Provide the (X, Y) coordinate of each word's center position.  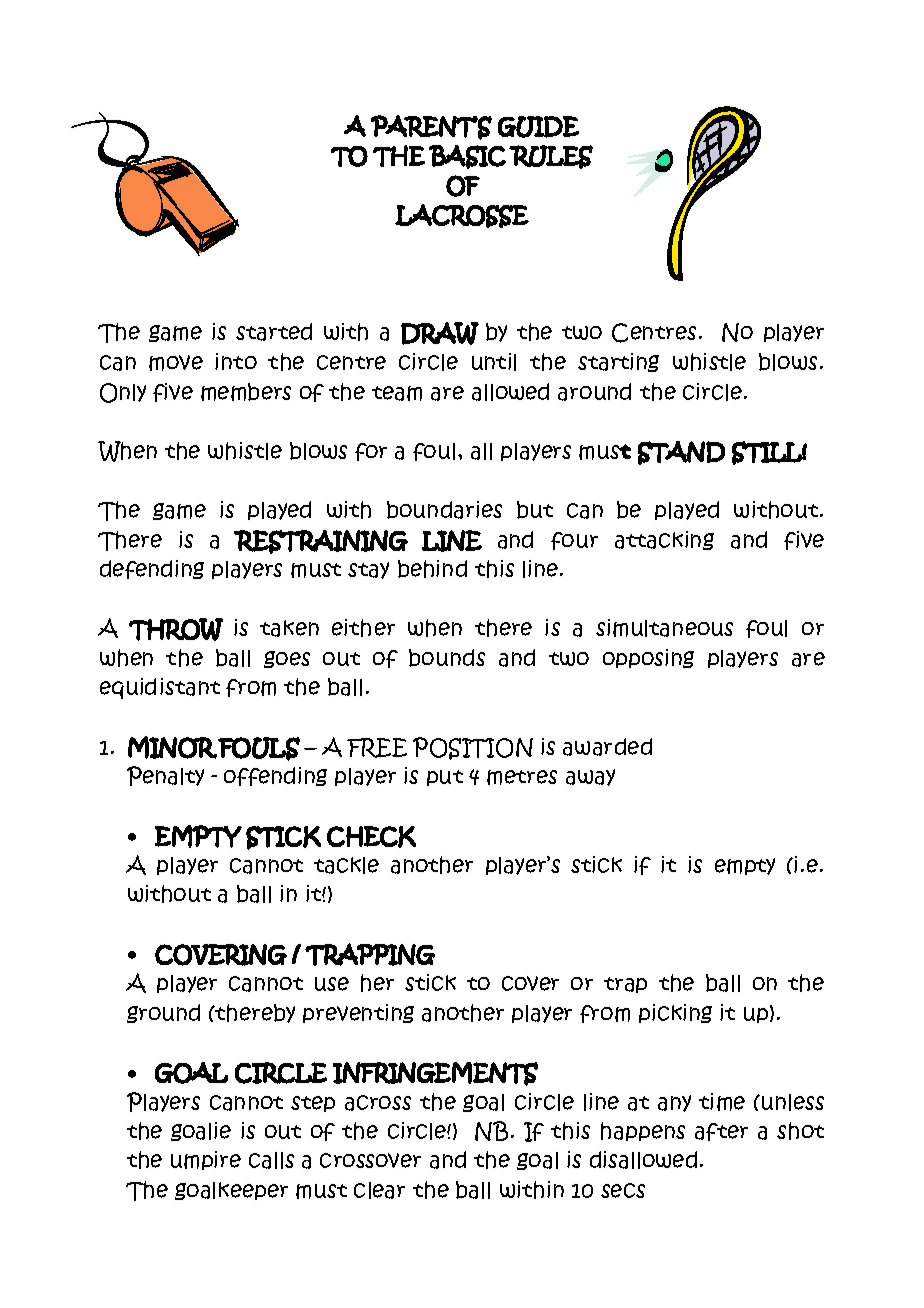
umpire (206, 1160)
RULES (551, 157)
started (274, 332)
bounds (447, 658)
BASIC (467, 157)
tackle (346, 865)
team (397, 393)
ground (163, 1013)
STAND (681, 453)
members (246, 392)
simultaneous (664, 628)
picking (675, 1013)
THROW (176, 629)
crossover (370, 1160)
